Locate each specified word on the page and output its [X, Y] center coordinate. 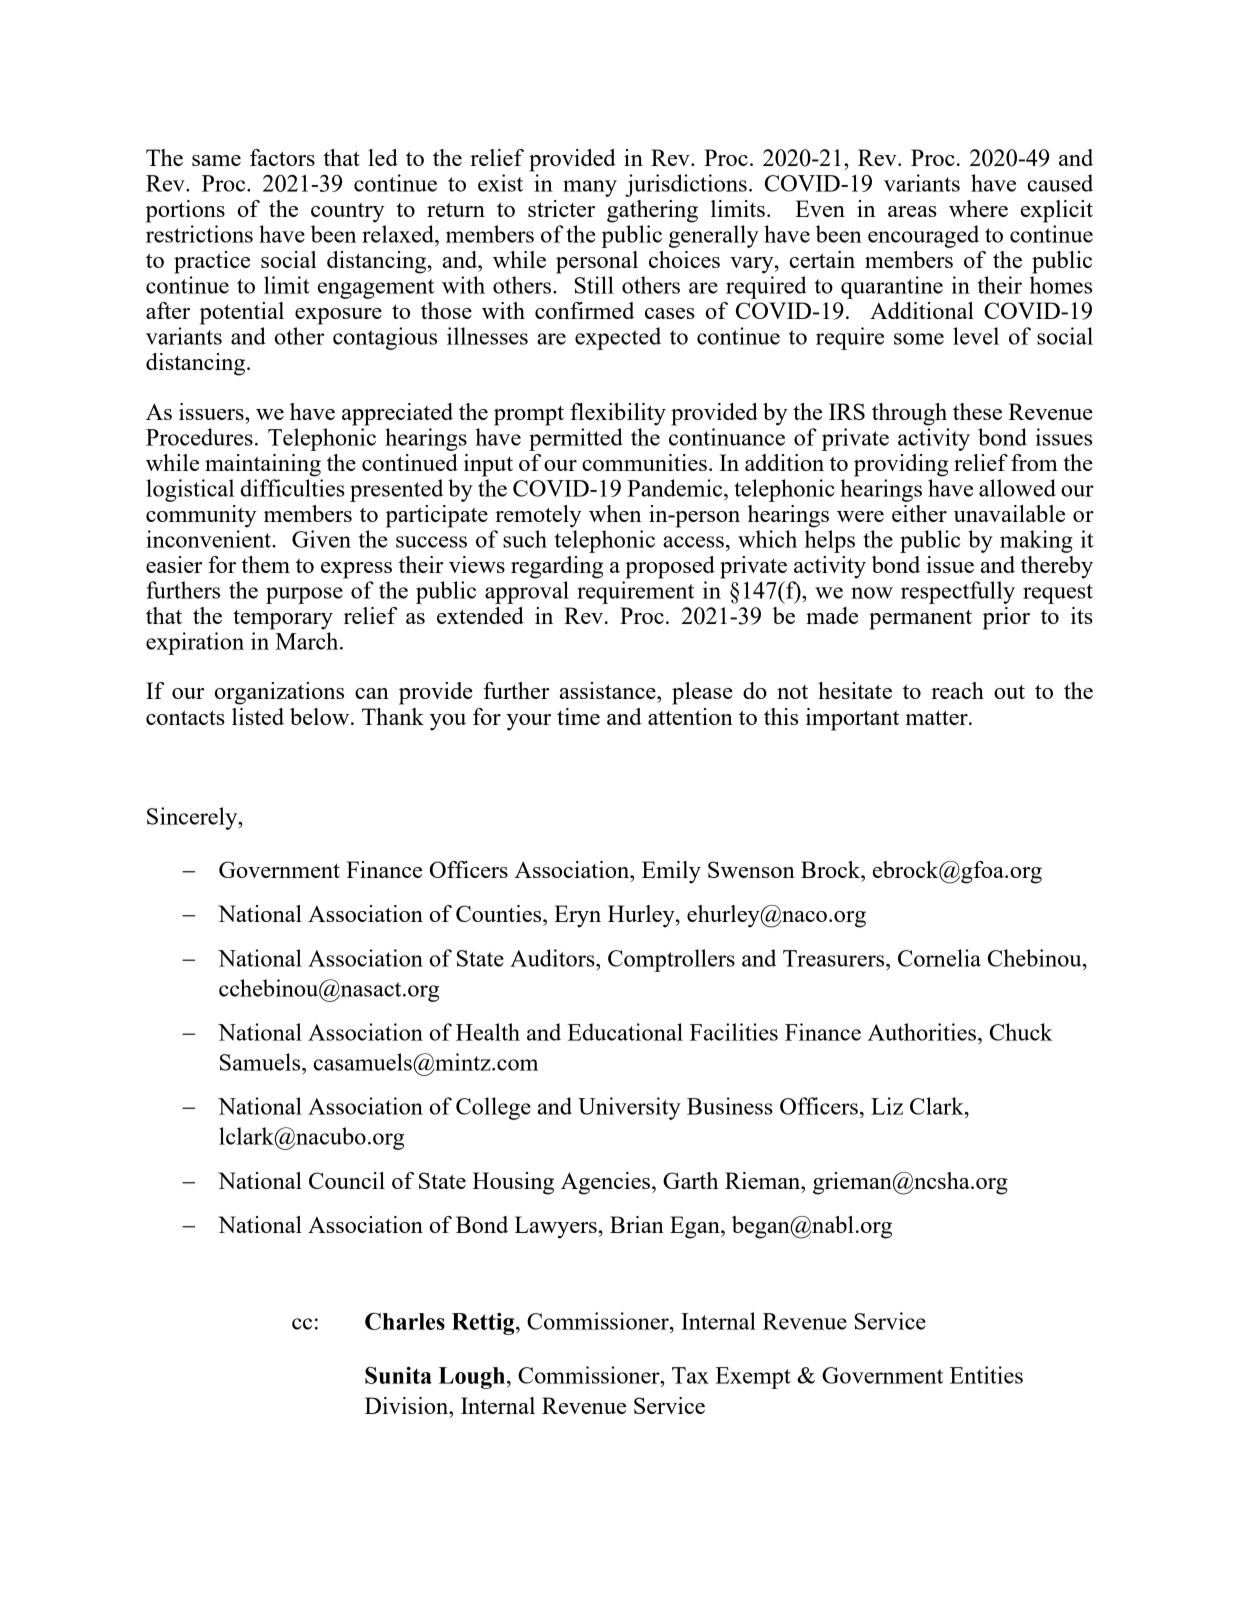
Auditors [553, 958]
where [978, 208]
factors [282, 157]
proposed [670, 567]
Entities [986, 1375]
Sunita [398, 1375]
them [265, 564]
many [590, 188]
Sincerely [193, 818]
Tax [690, 1375]
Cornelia [939, 958]
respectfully [958, 592]
